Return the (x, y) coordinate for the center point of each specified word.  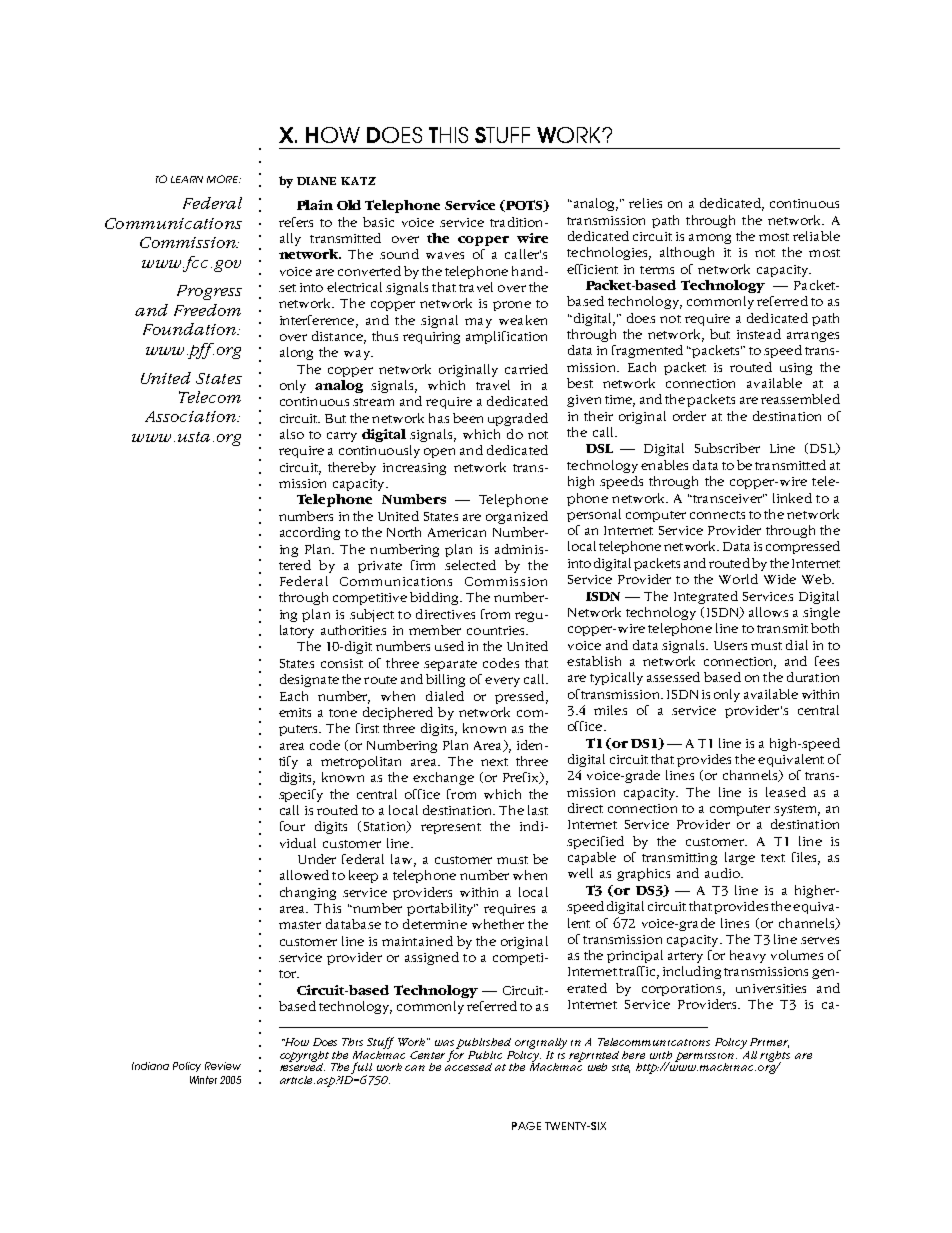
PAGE (526, 1126)
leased (786, 792)
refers (296, 222)
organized (517, 517)
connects (717, 515)
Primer (769, 1043)
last (538, 810)
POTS (524, 206)
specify (301, 795)
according (310, 533)
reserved (302, 1065)
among (710, 239)
